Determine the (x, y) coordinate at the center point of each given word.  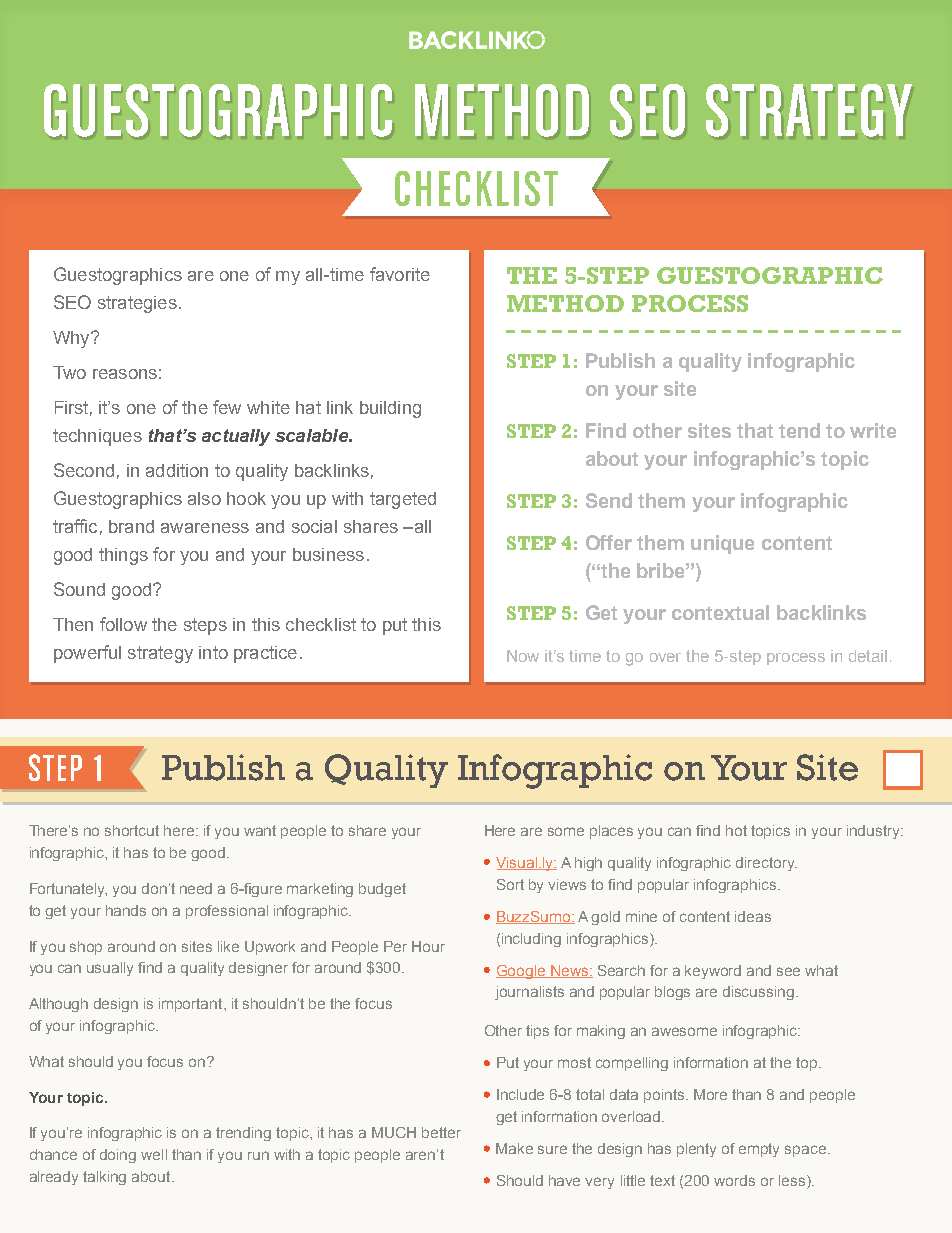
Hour (428, 946)
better (441, 1132)
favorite (400, 274)
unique (722, 544)
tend (799, 430)
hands (126, 910)
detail (868, 656)
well (154, 1154)
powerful (87, 654)
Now (523, 656)
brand (131, 526)
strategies (137, 304)
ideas (753, 916)
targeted (403, 500)
